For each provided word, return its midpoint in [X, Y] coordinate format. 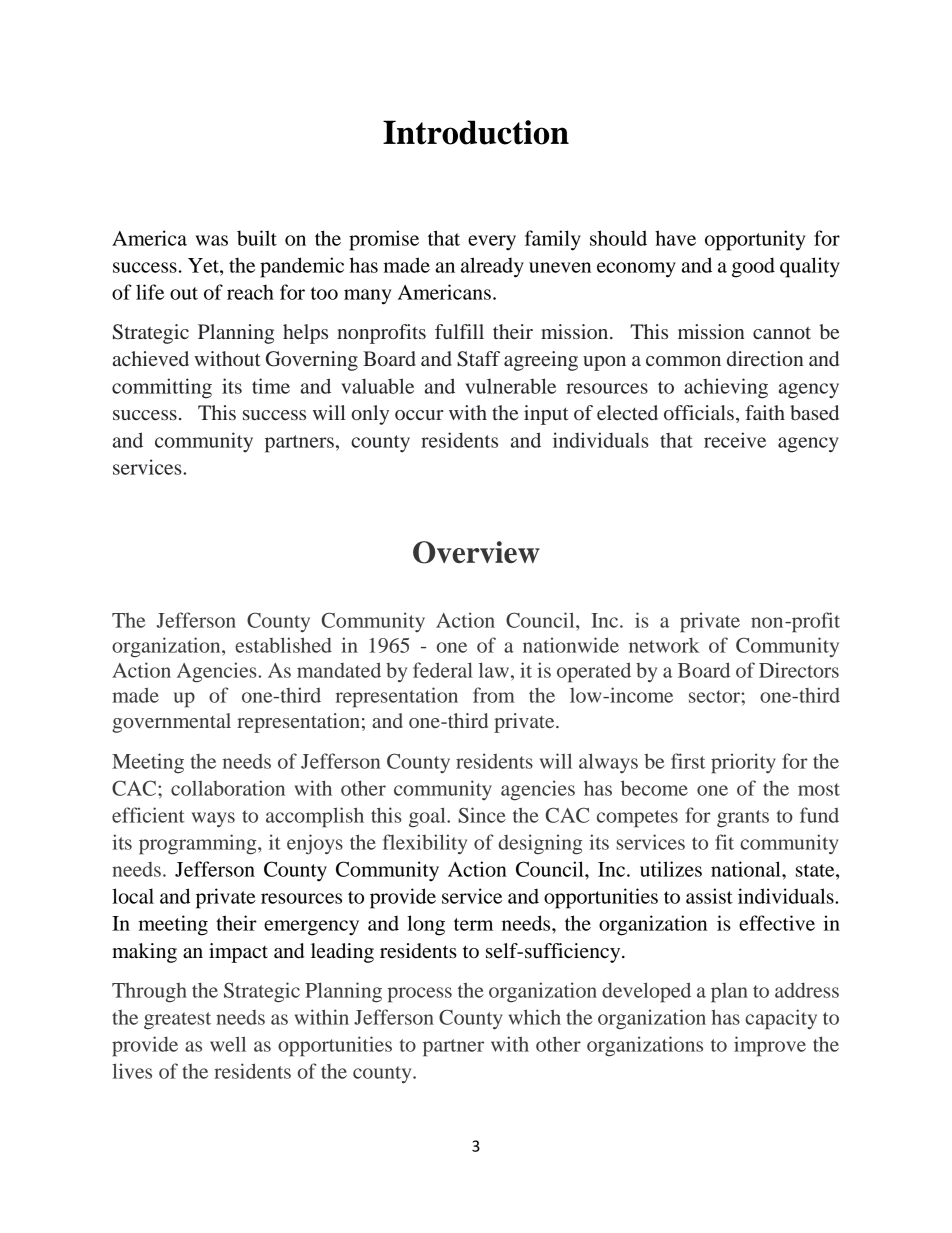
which [534, 1017]
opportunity [755, 240]
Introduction [476, 132]
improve [770, 1046]
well [228, 1044]
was [211, 240]
